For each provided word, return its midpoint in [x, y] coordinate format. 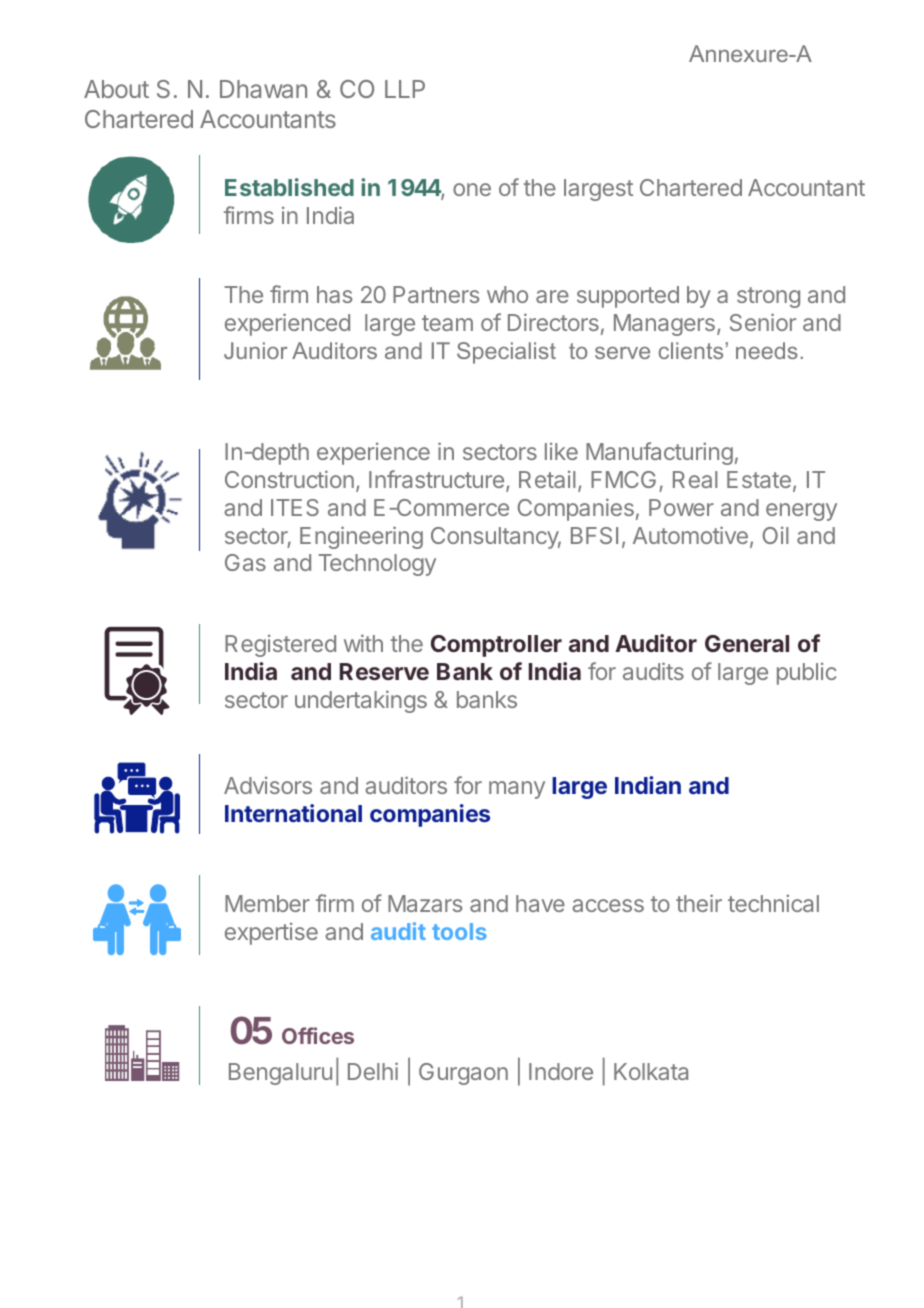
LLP [405, 89]
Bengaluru [280, 1074]
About [116, 89]
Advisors [268, 785]
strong [768, 297]
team [447, 323]
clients [691, 350]
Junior [256, 350]
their [699, 903]
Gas [245, 562]
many [517, 790]
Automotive [690, 535]
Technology [377, 565]
